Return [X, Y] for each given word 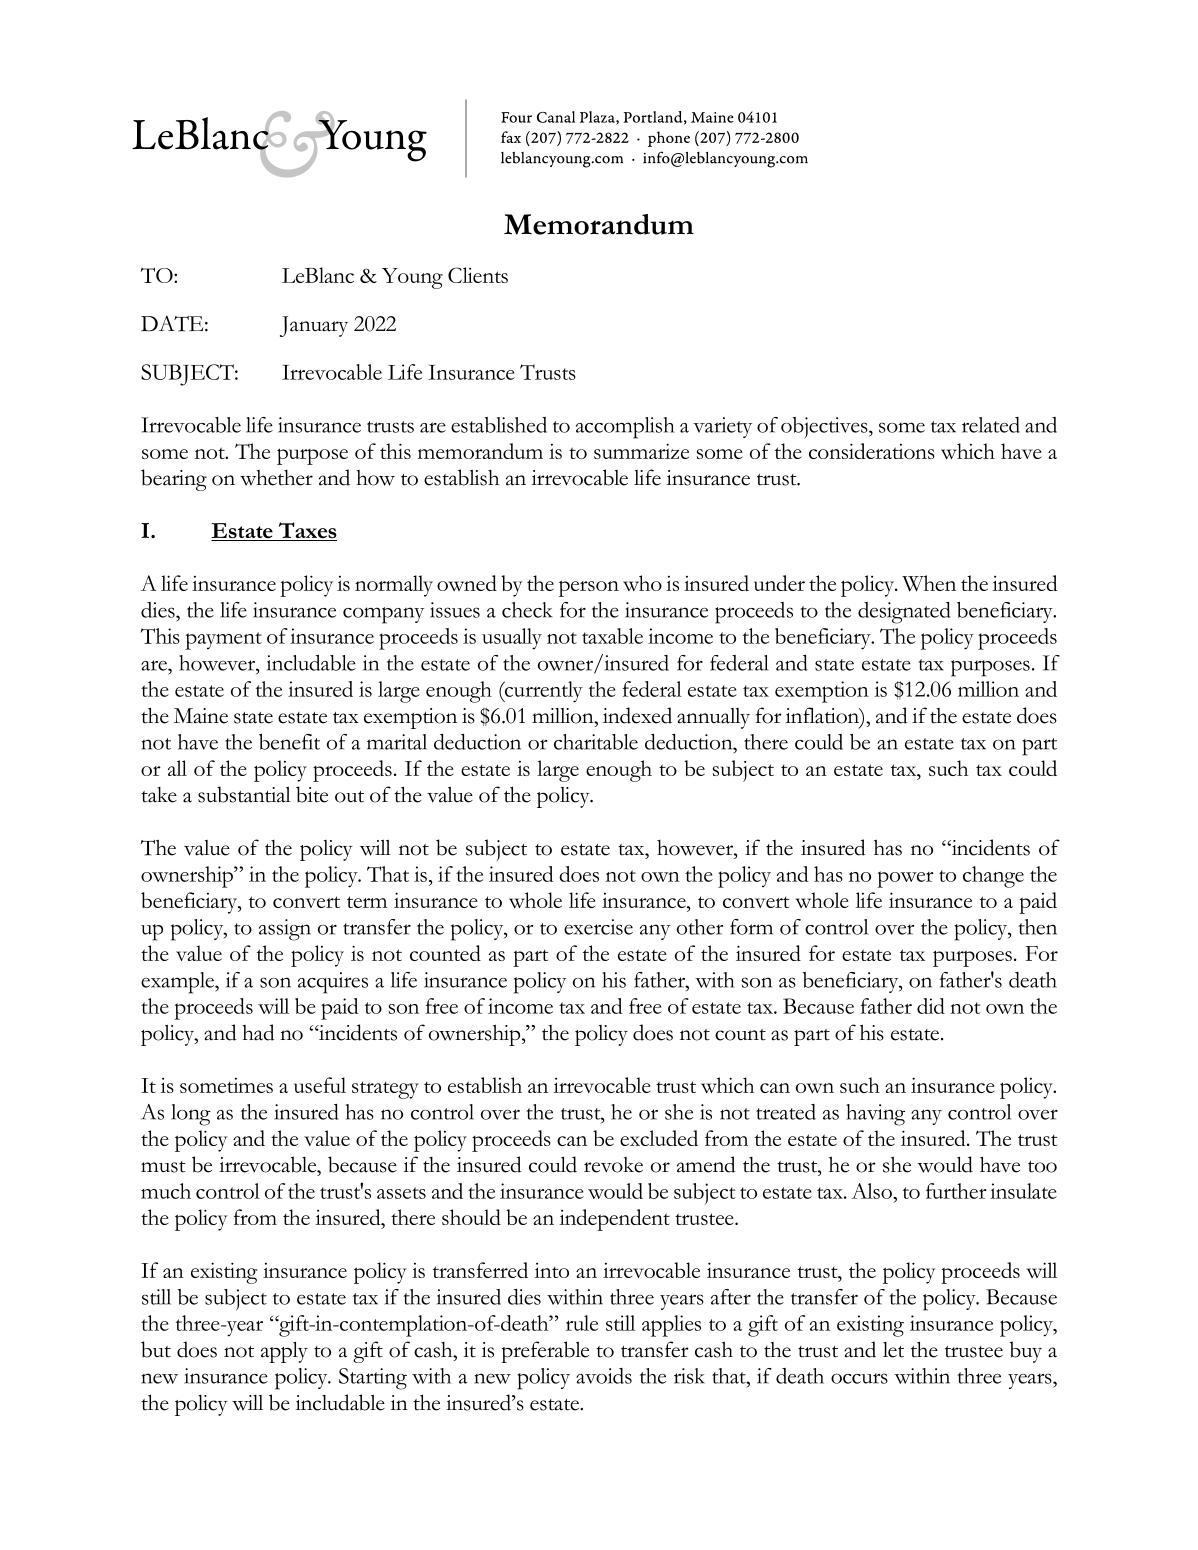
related [991, 425]
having [875, 1115]
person [589, 588]
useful [320, 1085]
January [314, 326]
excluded [659, 1138]
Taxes [306, 531]
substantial [244, 794]
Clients [478, 275]
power [905, 879]
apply [284, 1352]
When [929, 583]
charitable [596, 742]
